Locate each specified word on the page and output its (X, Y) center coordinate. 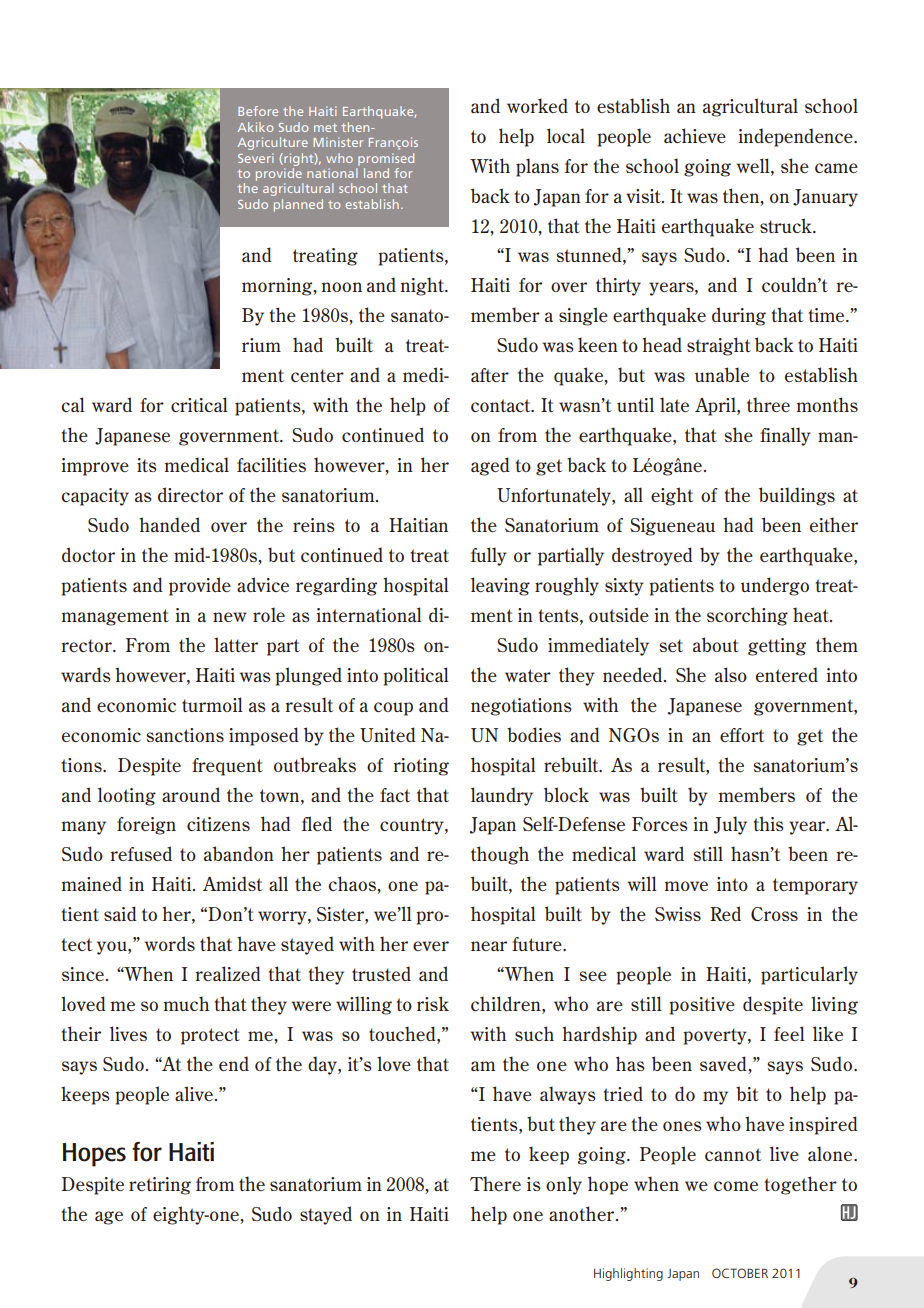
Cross (774, 914)
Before (258, 111)
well (754, 165)
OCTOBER (740, 1273)
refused (141, 853)
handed (169, 524)
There (495, 1183)
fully (489, 556)
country (413, 826)
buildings (797, 496)
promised (386, 159)
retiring (160, 1186)
